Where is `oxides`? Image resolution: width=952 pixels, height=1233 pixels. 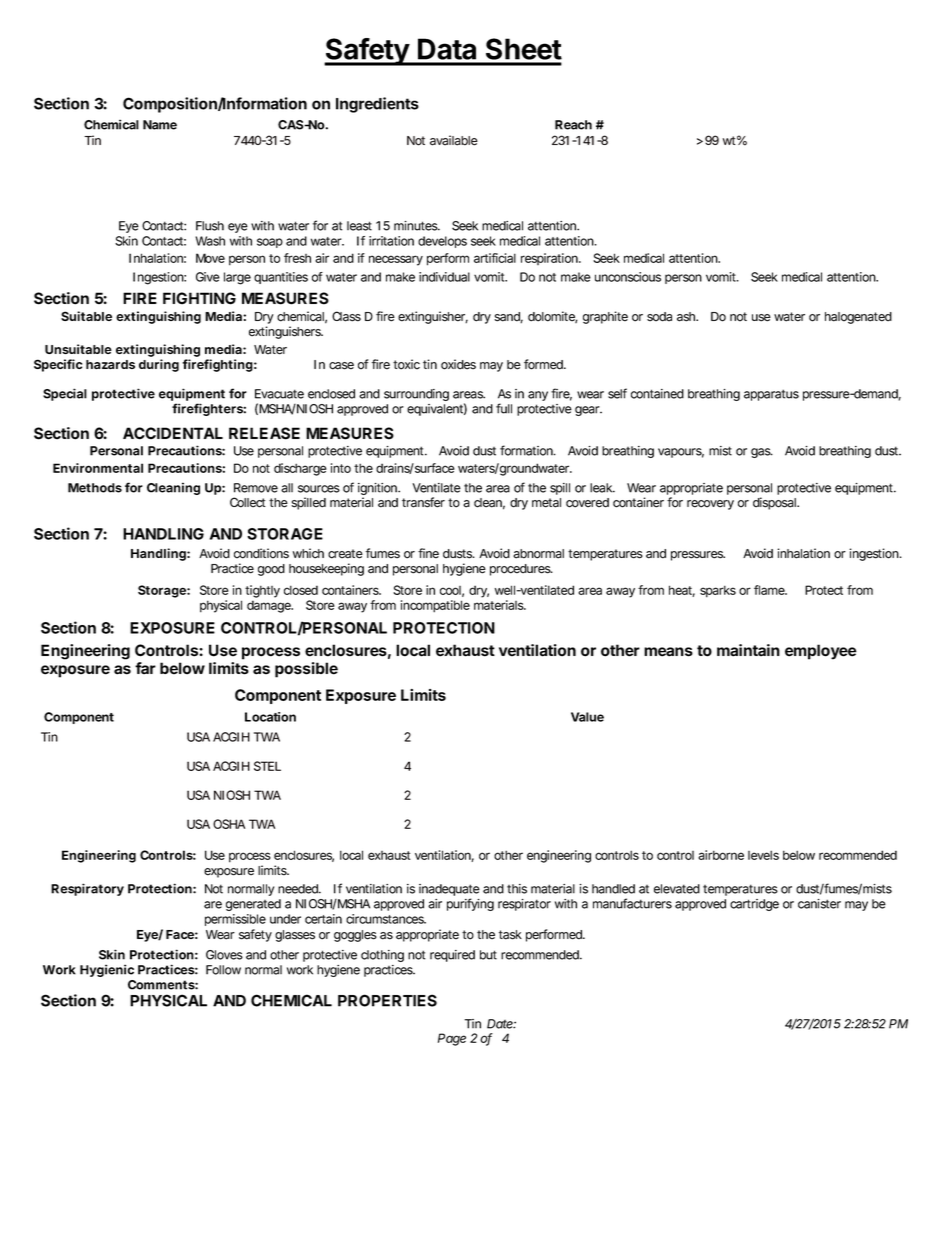 oxides is located at coordinates (458, 364).
